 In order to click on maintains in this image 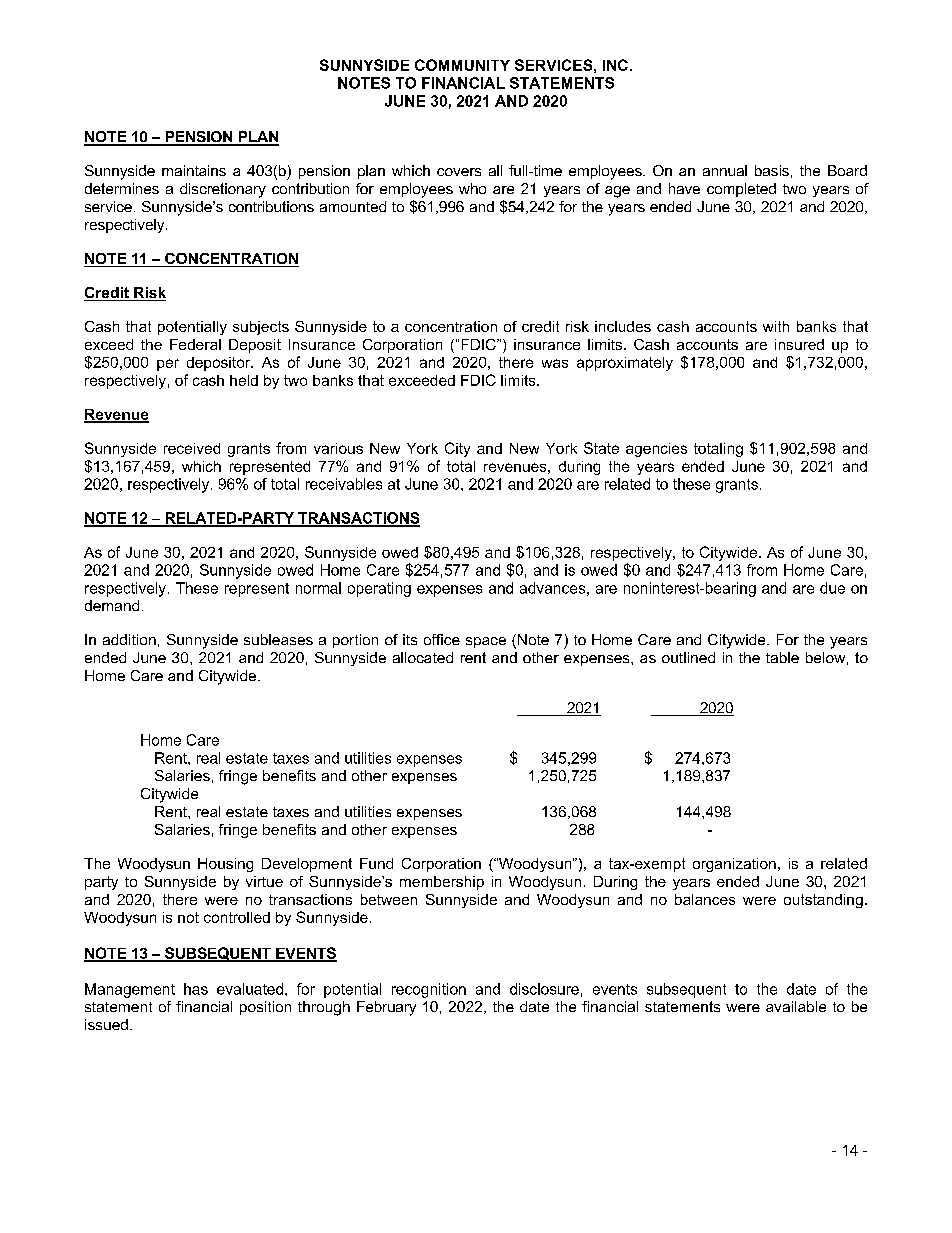, I will do `click(194, 170)`.
